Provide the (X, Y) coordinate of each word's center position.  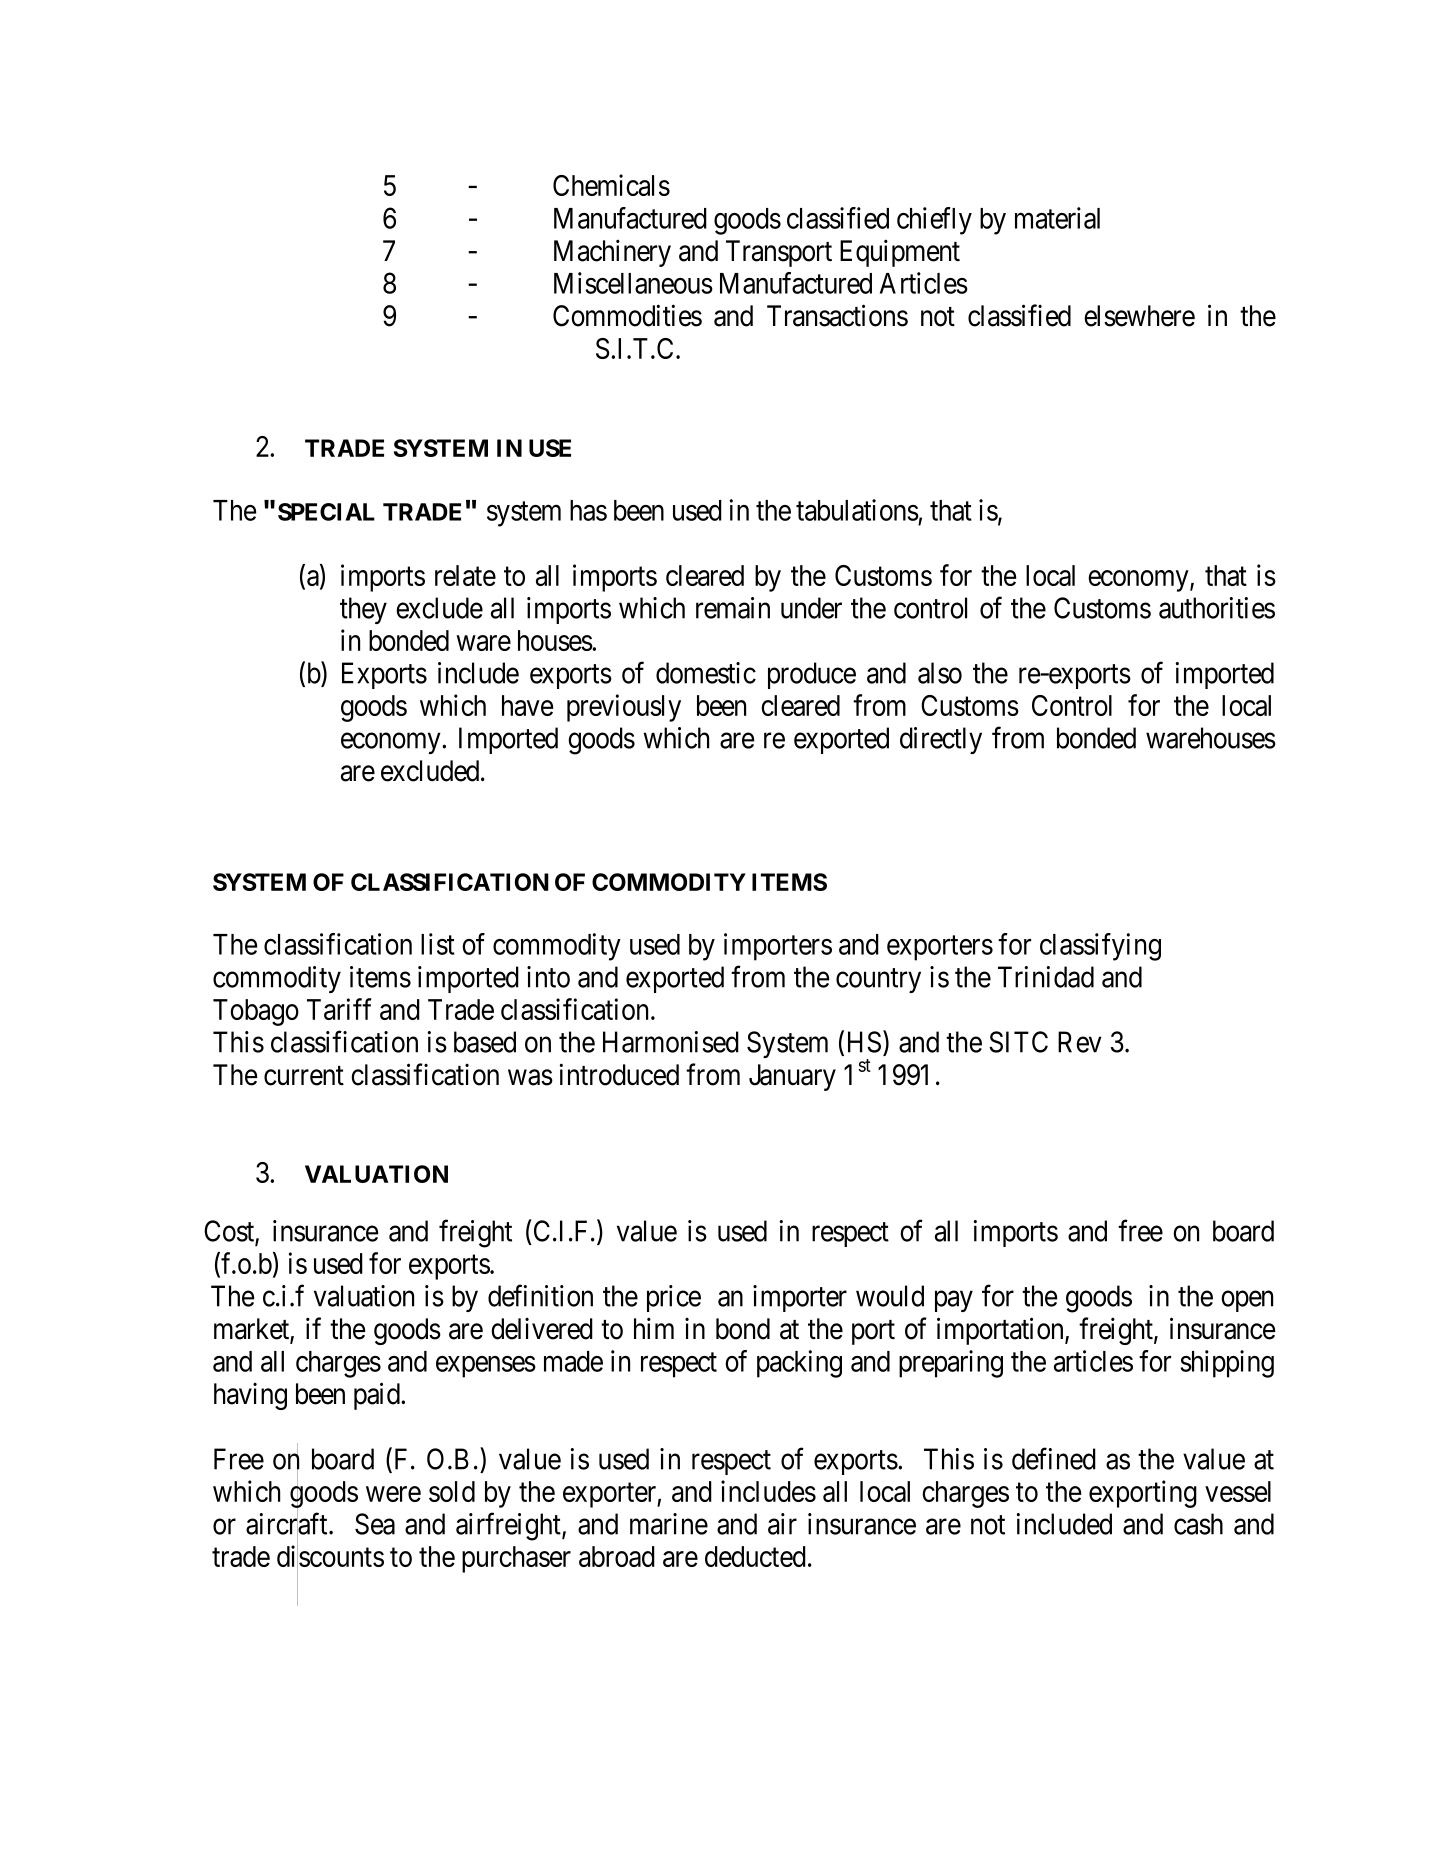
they (363, 610)
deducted (755, 1556)
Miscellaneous (633, 283)
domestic (706, 673)
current (304, 1076)
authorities (1217, 608)
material (1057, 218)
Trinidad (1046, 977)
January (792, 1077)
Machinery (612, 253)
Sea (375, 1524)
